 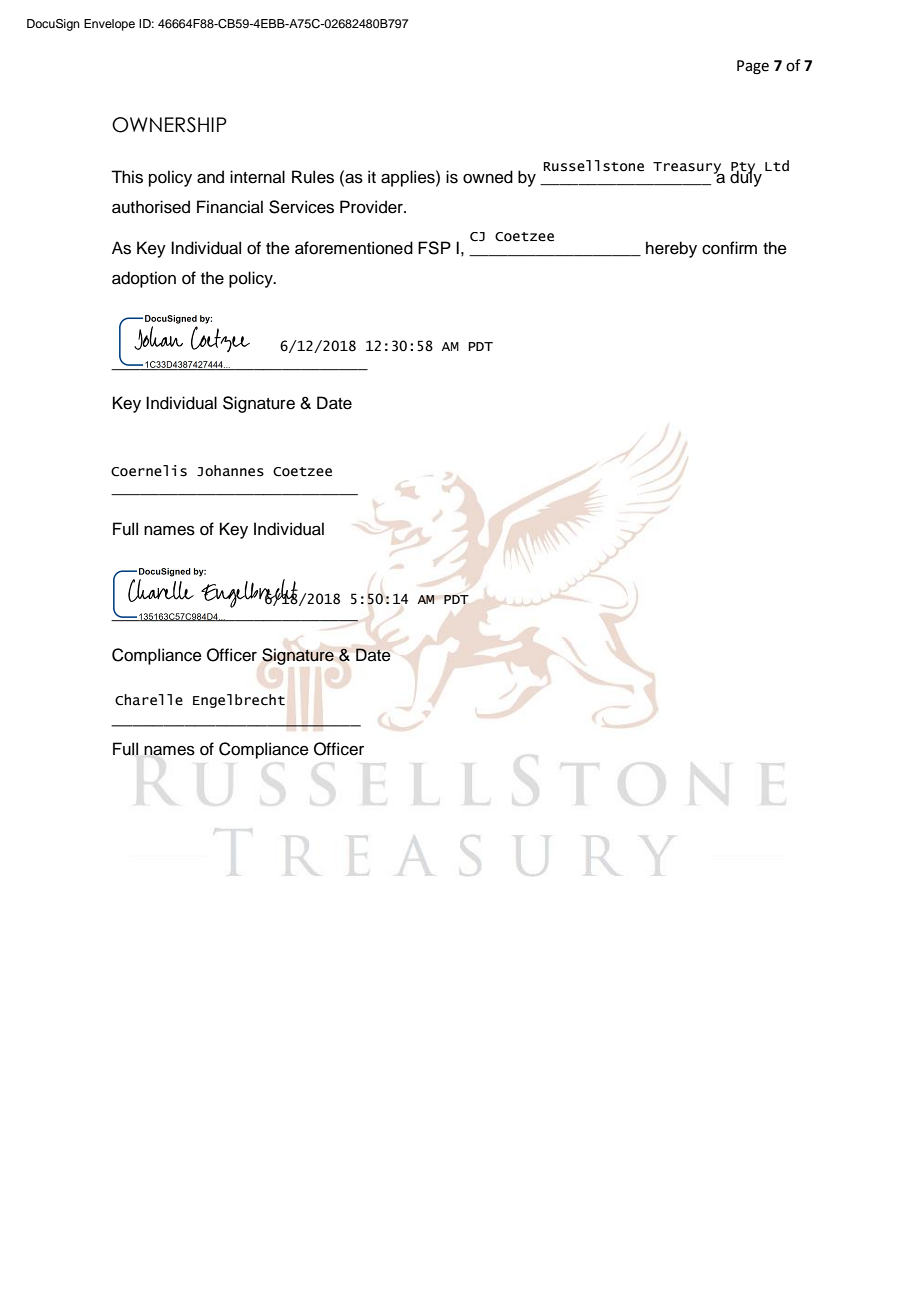 What do you see at coordinates (753, 67) in the screenshot?
I see `Page` at bounding box center [753, 67].
